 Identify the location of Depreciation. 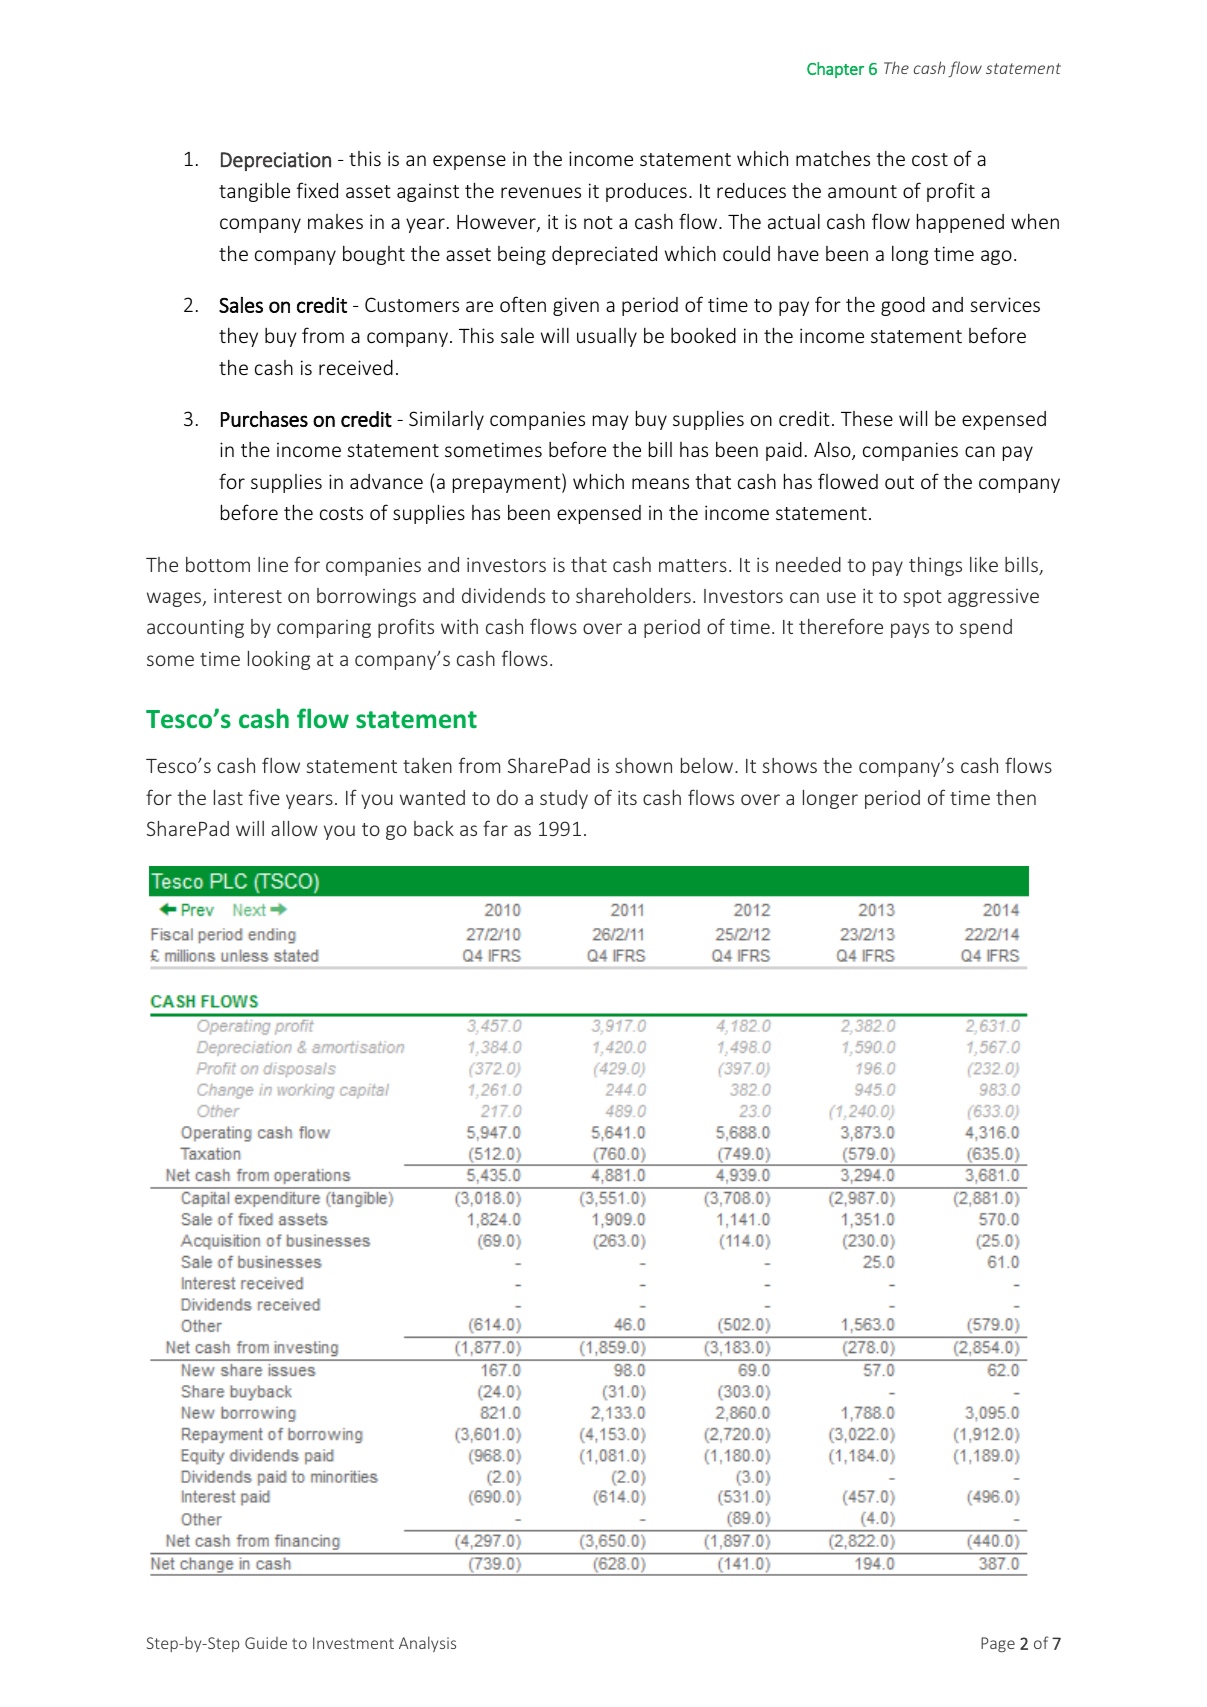
(276, 161).
